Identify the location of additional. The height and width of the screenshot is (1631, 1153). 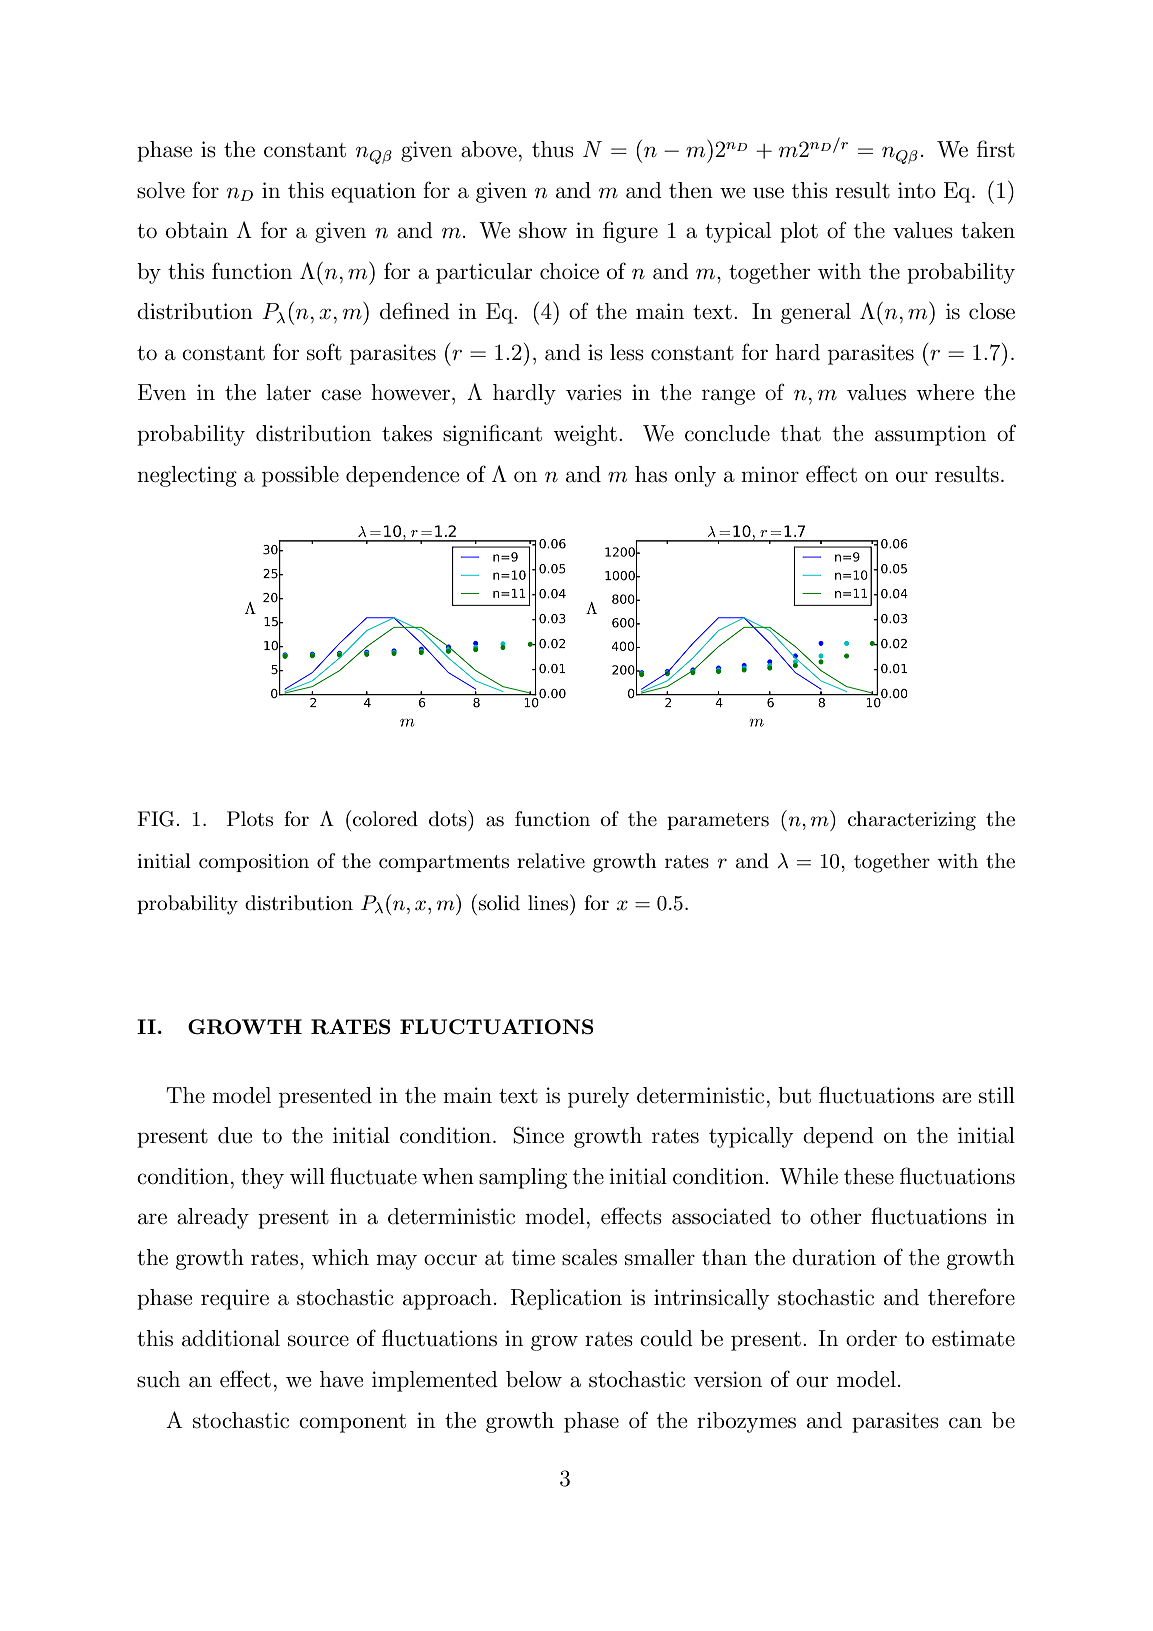
(231, 1338).
